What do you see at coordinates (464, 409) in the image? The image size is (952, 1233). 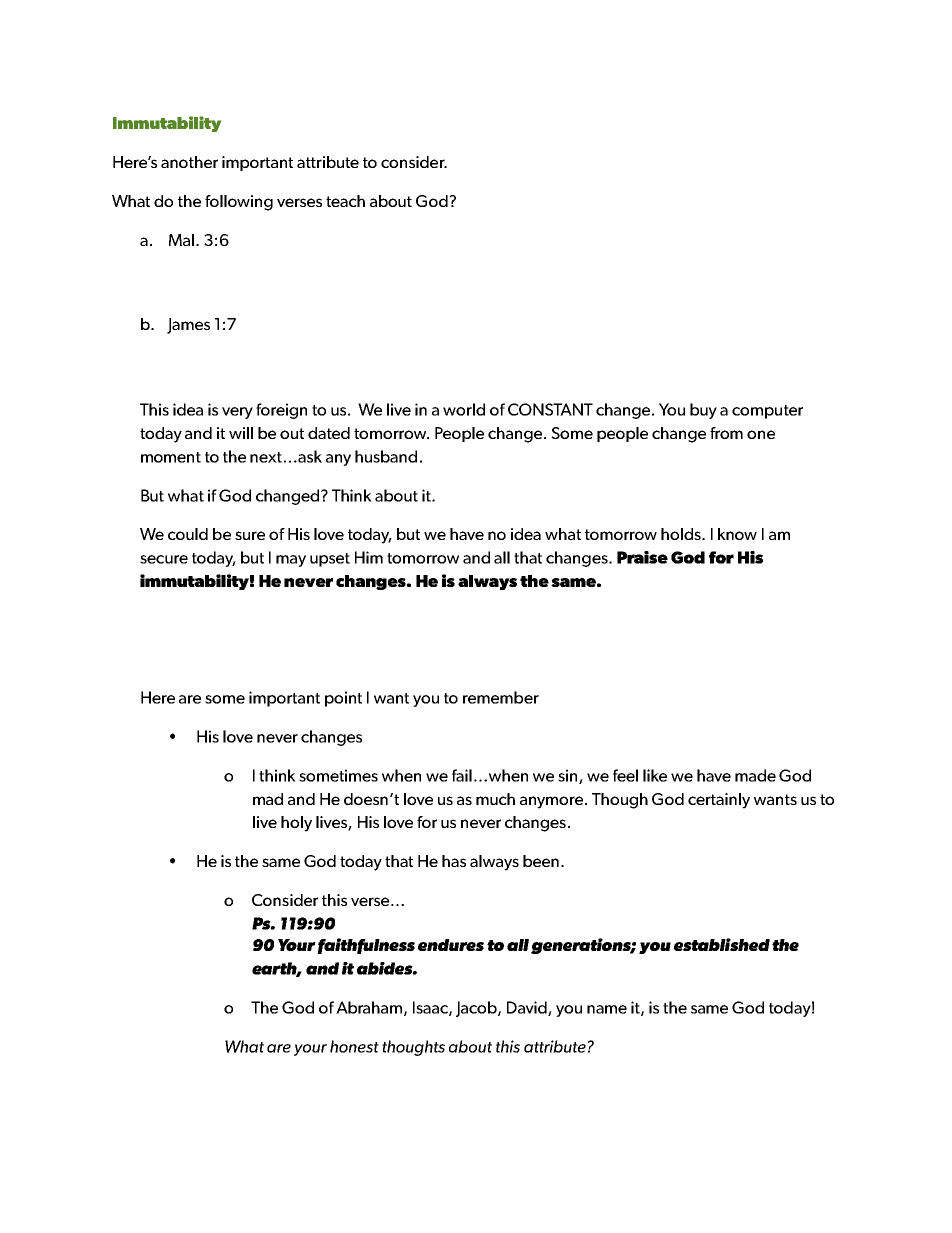 I see `world` at bounding box center [464, 409].
